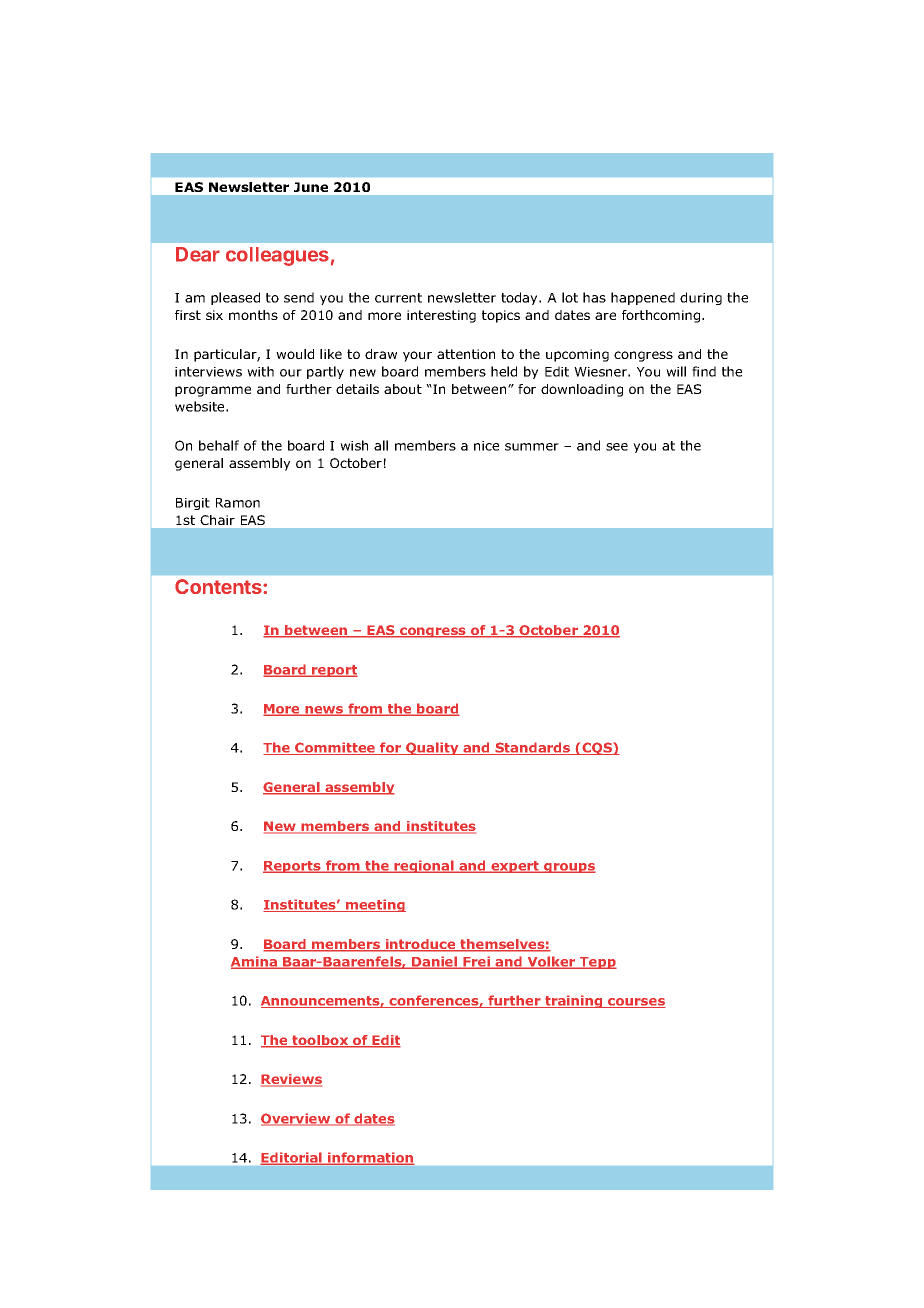 The image size is (924, 1308). I want to click on Contents, so click(219, 586).
